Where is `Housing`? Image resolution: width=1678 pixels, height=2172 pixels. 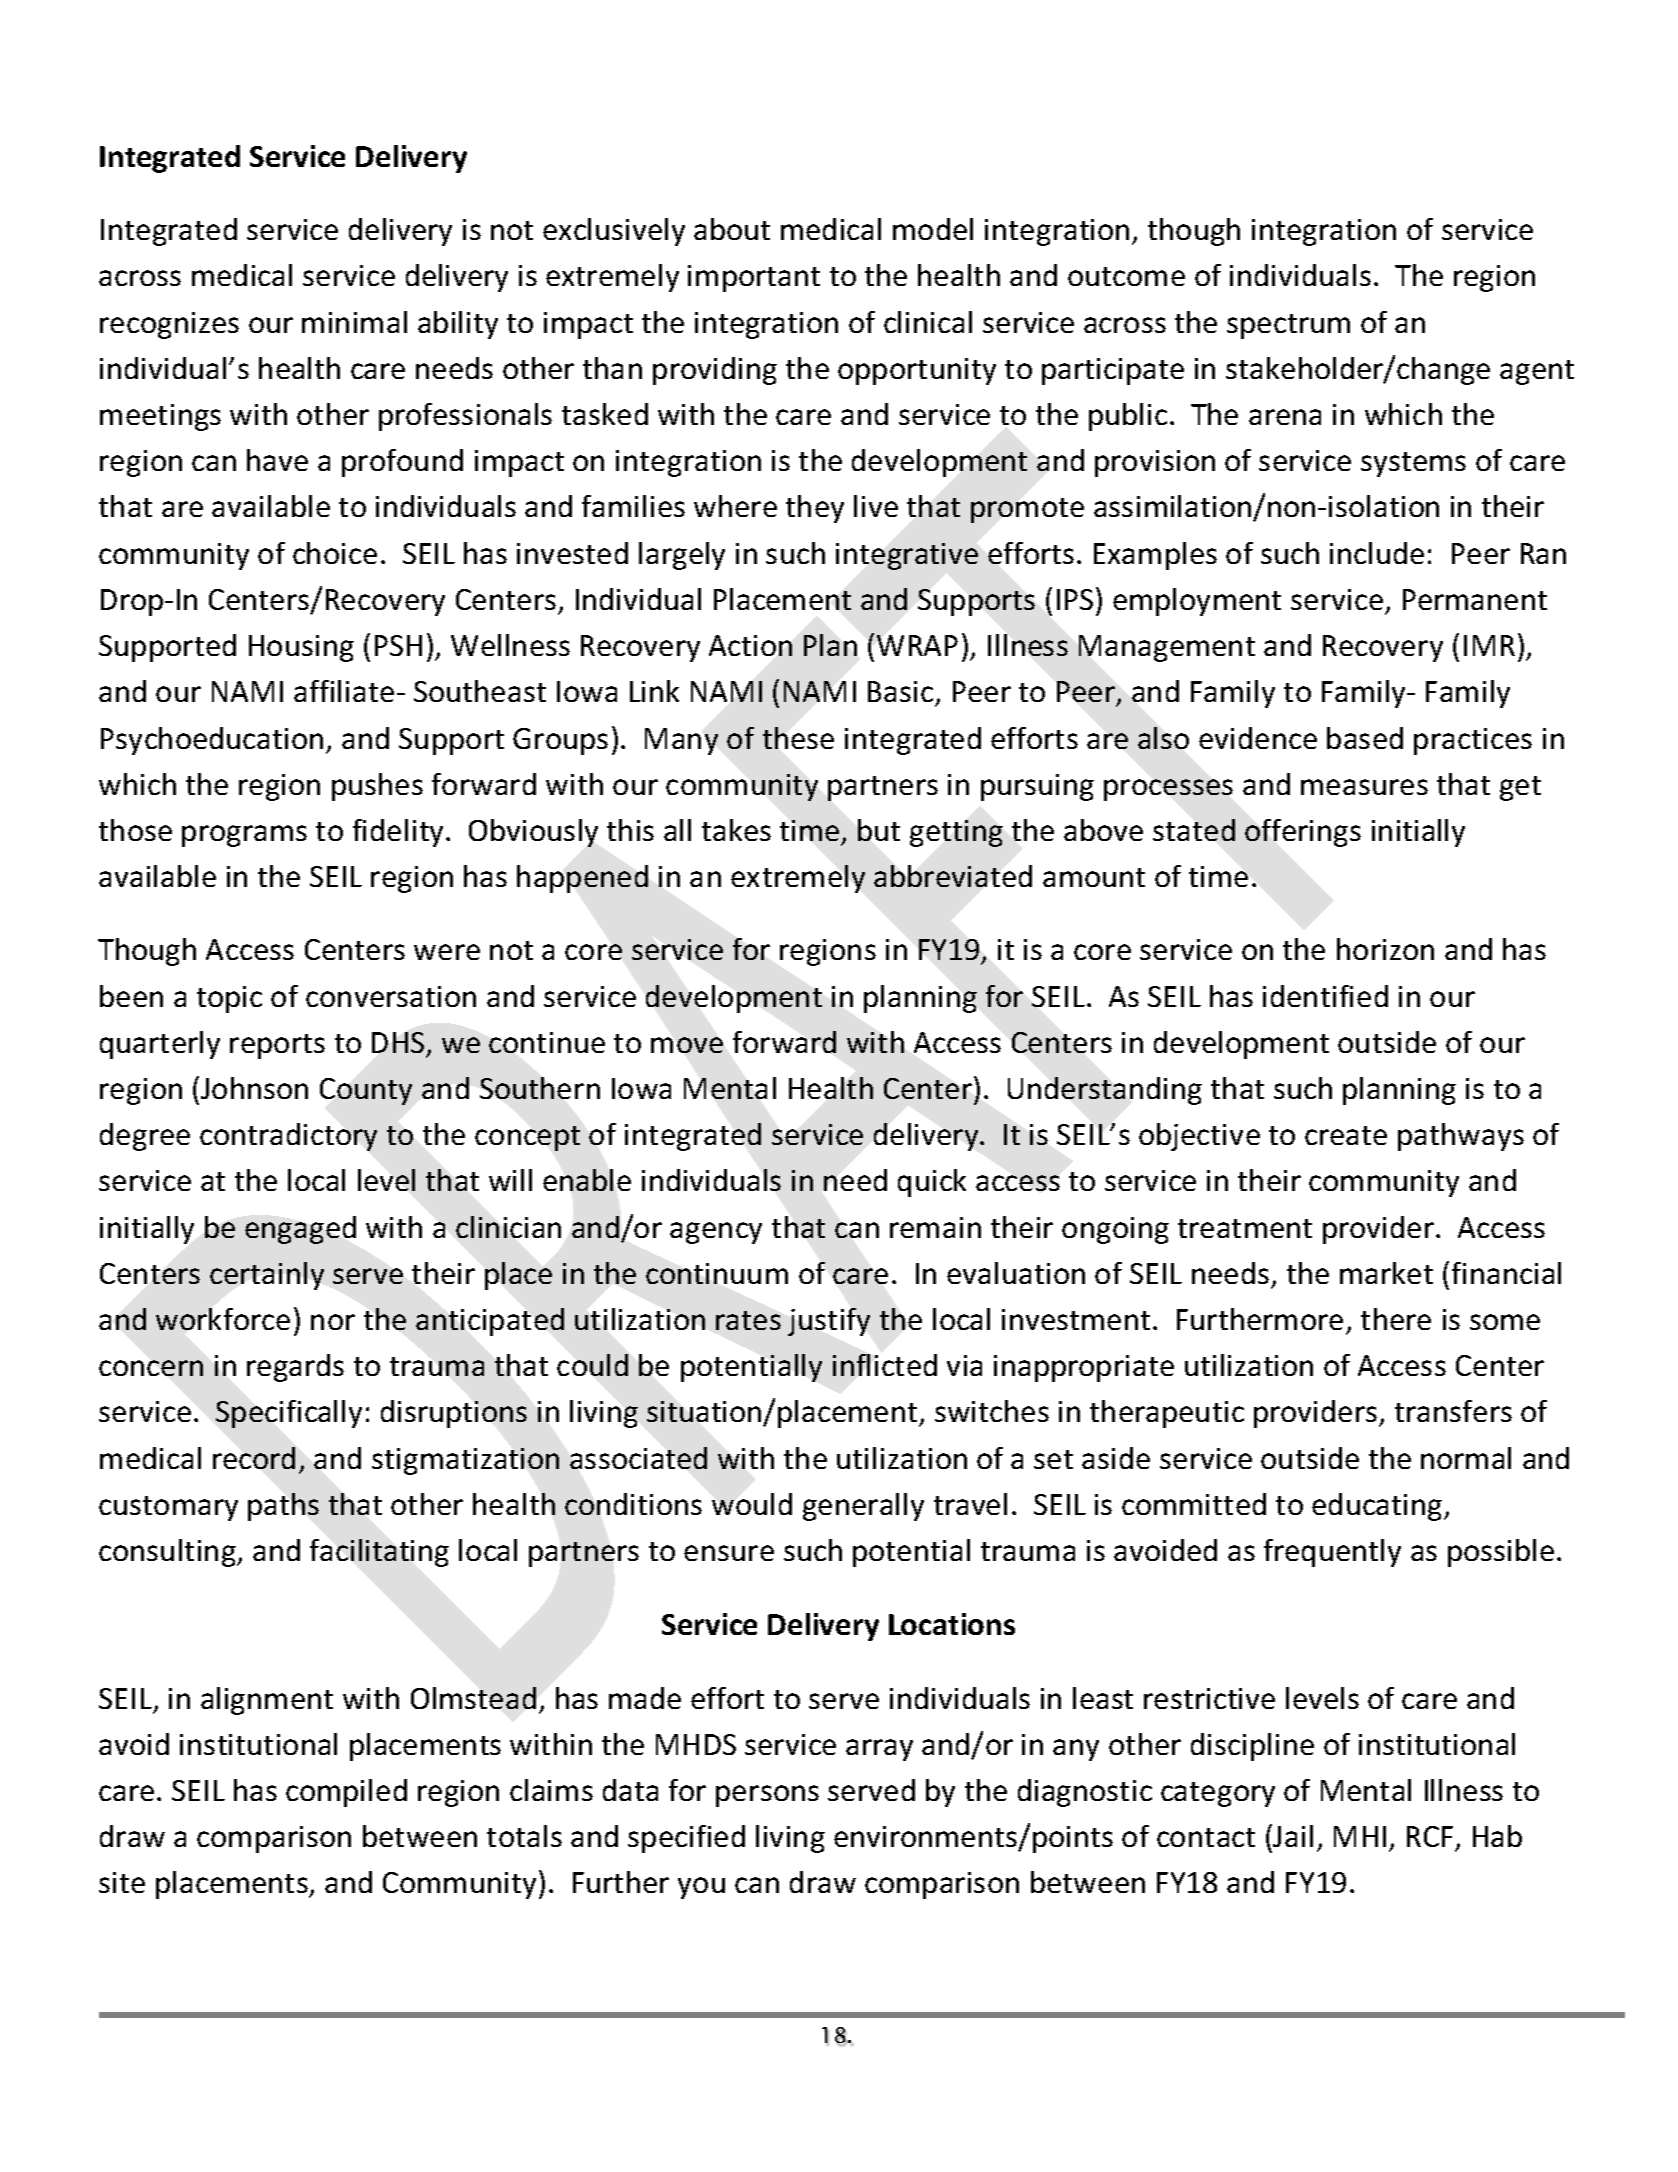 Housing is located at coordinates (301, 648).
